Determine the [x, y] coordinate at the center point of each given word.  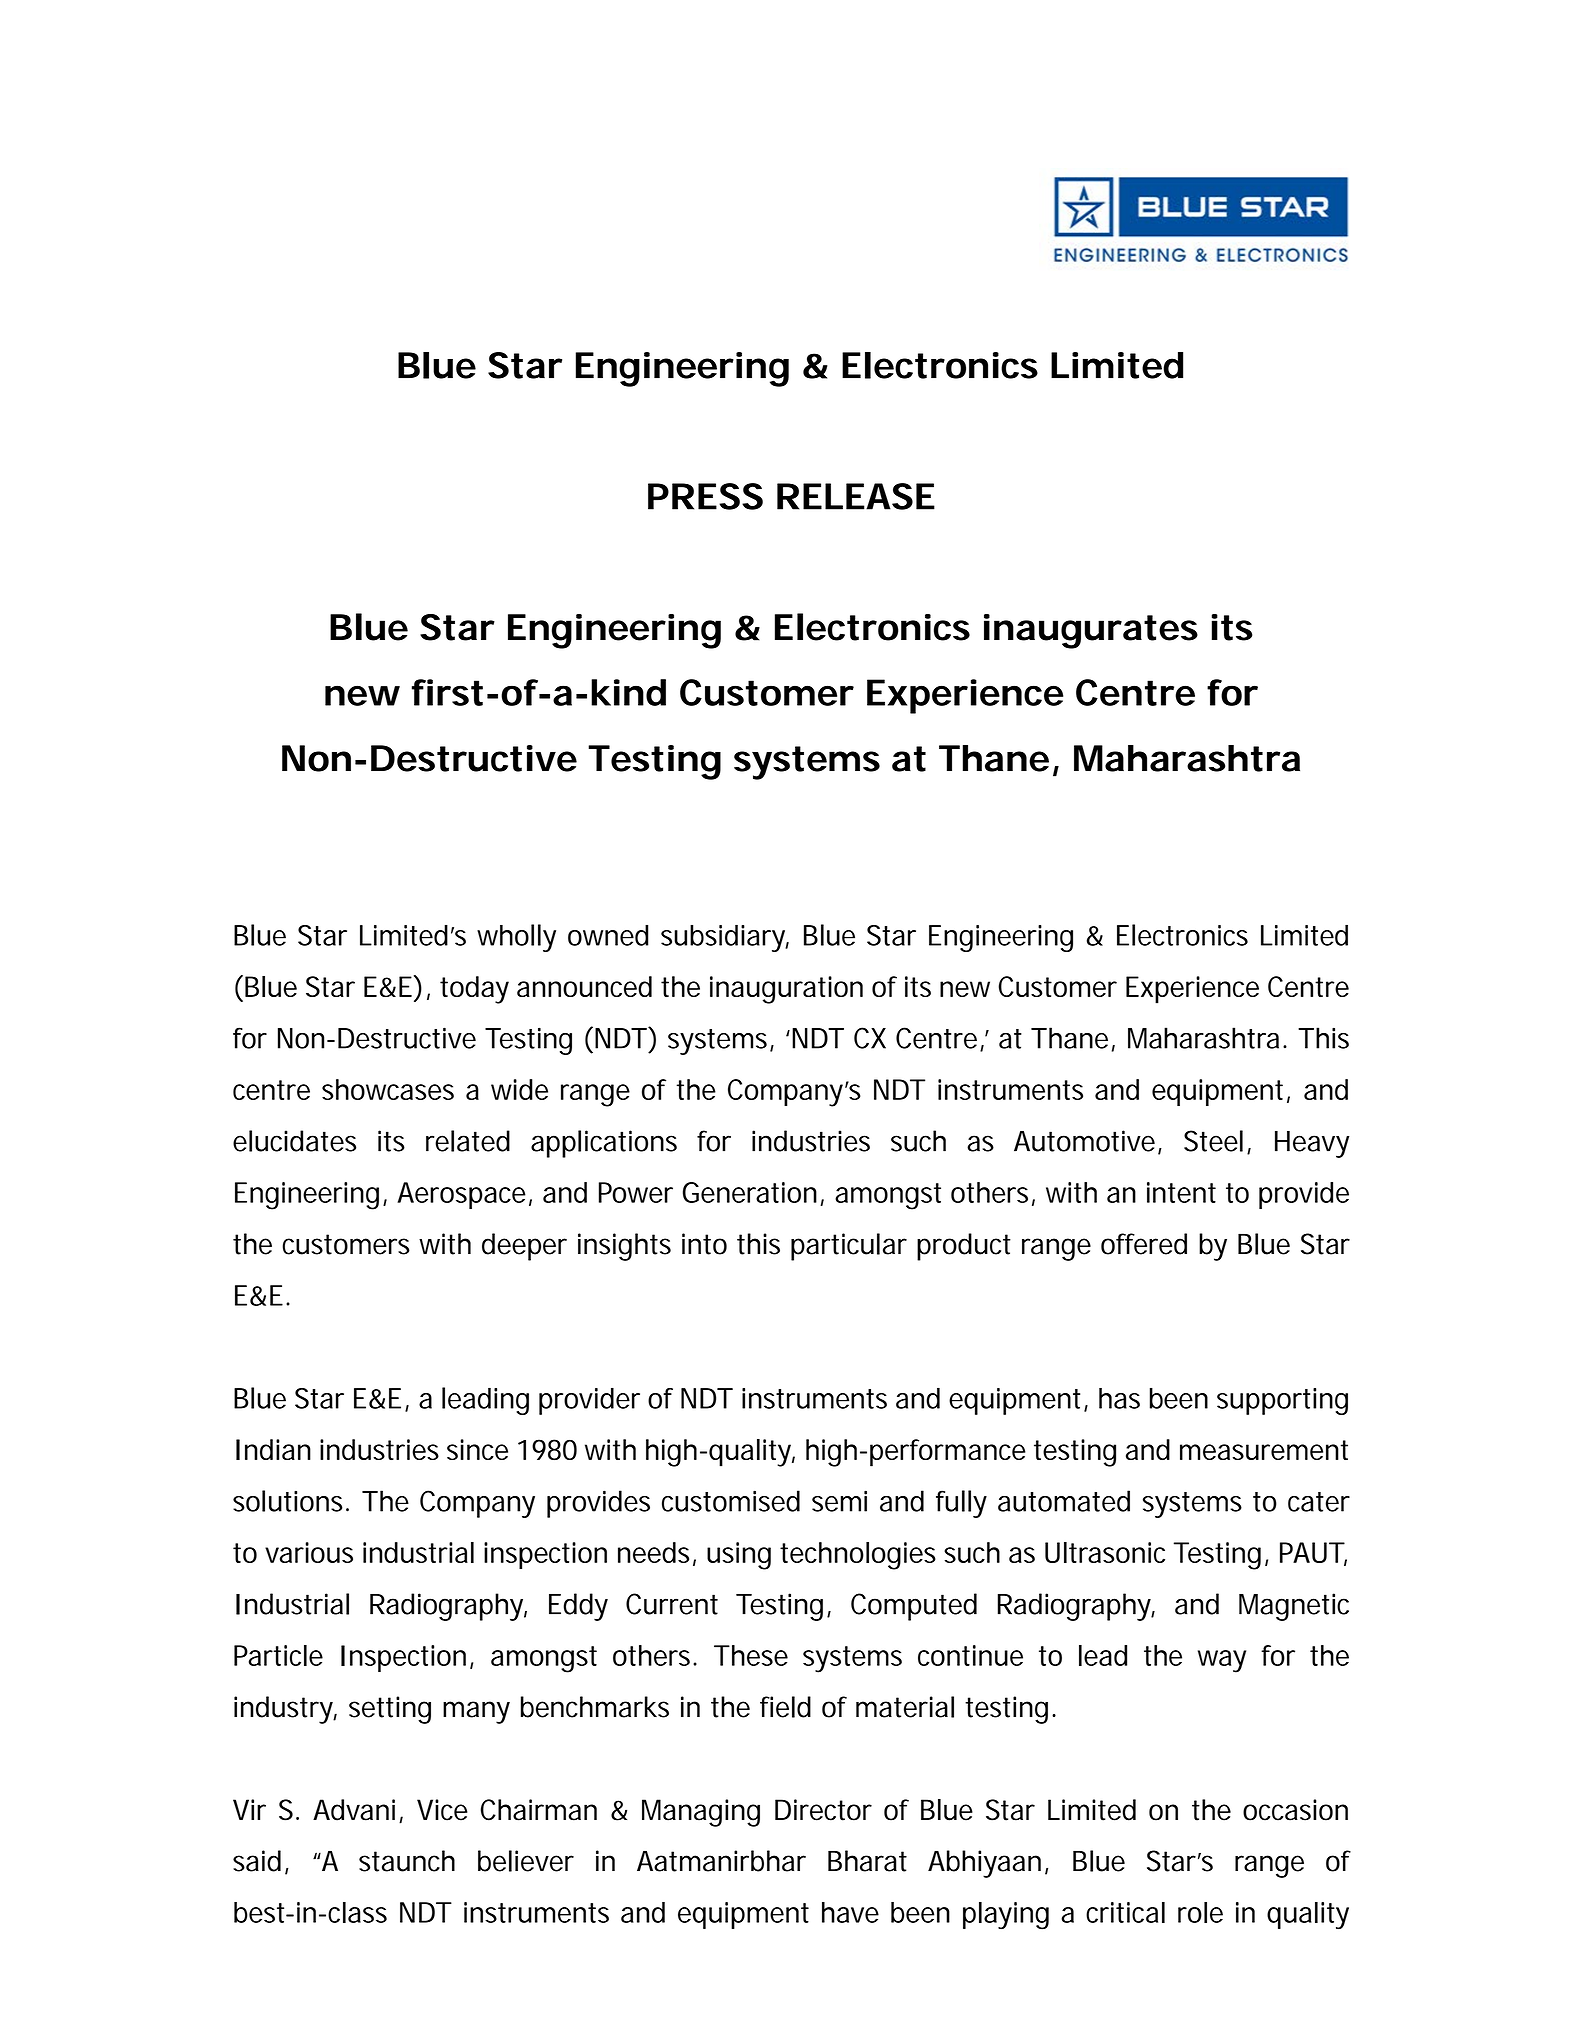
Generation [750, 1192]
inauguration [786, 990]
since [477, 1449]
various [309, 1552]
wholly [516, 938]
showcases [388, 1089]
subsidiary [725, 938]
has [1119, 1398]
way [1222, 1661]
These [751, 1655]
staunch [407, 1861]
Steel [1213, 1141]
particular [849, 1247]
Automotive [1084, 1141]
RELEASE [856, 496]
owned [608, 935]
